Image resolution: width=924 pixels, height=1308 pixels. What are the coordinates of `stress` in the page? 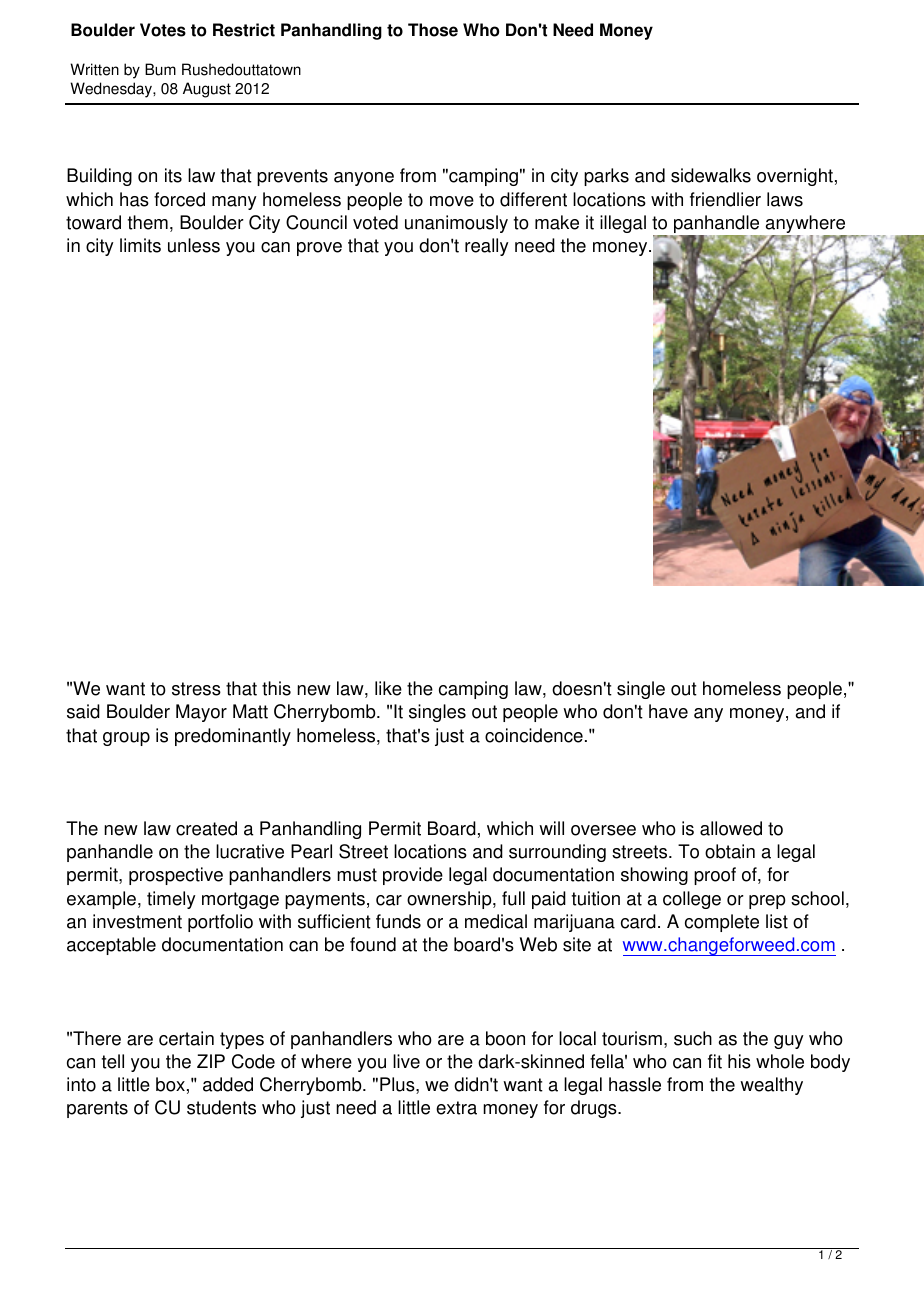 It's located at (196, 689).
